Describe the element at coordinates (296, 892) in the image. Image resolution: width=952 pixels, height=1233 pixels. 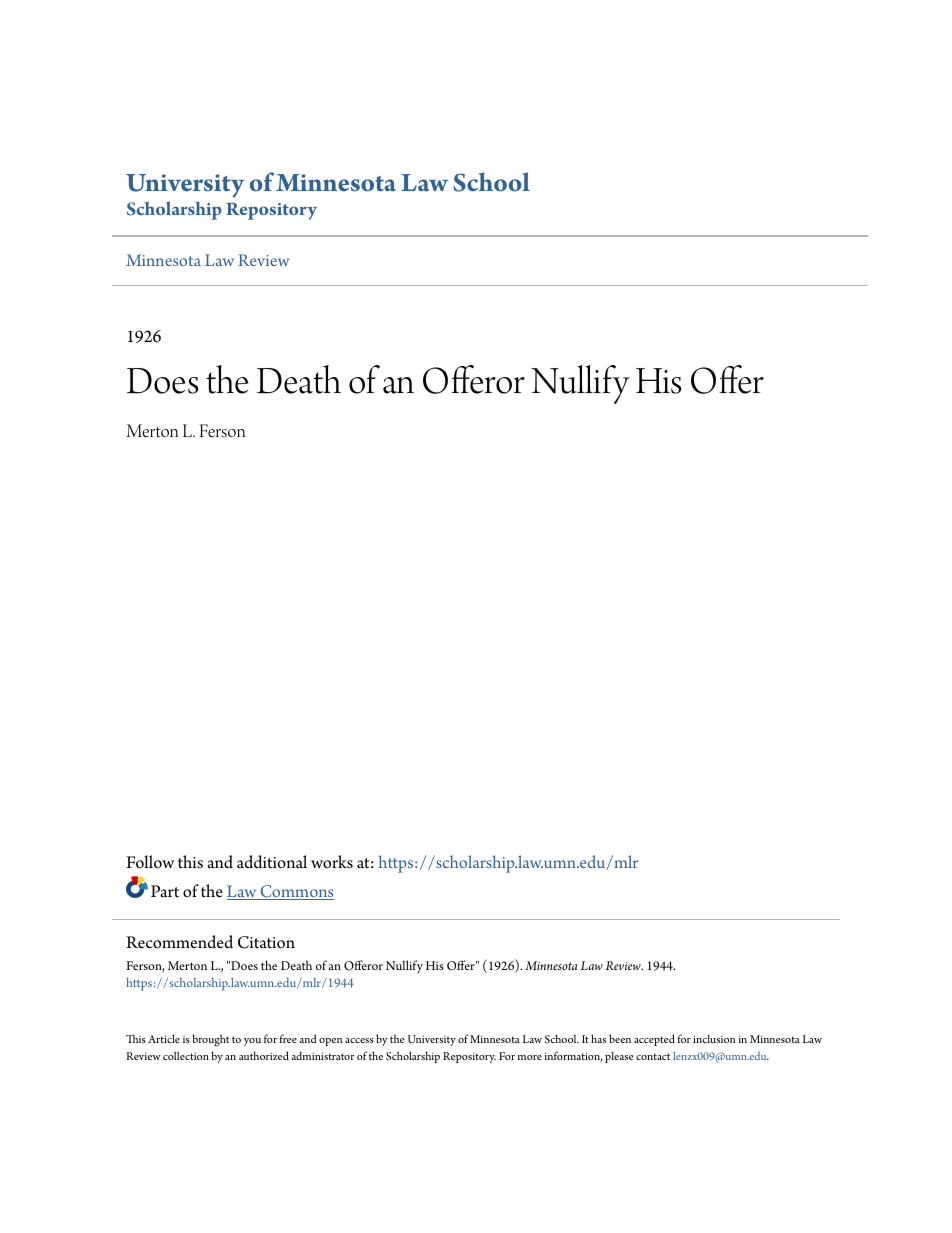
I see `Commons` at that location.
